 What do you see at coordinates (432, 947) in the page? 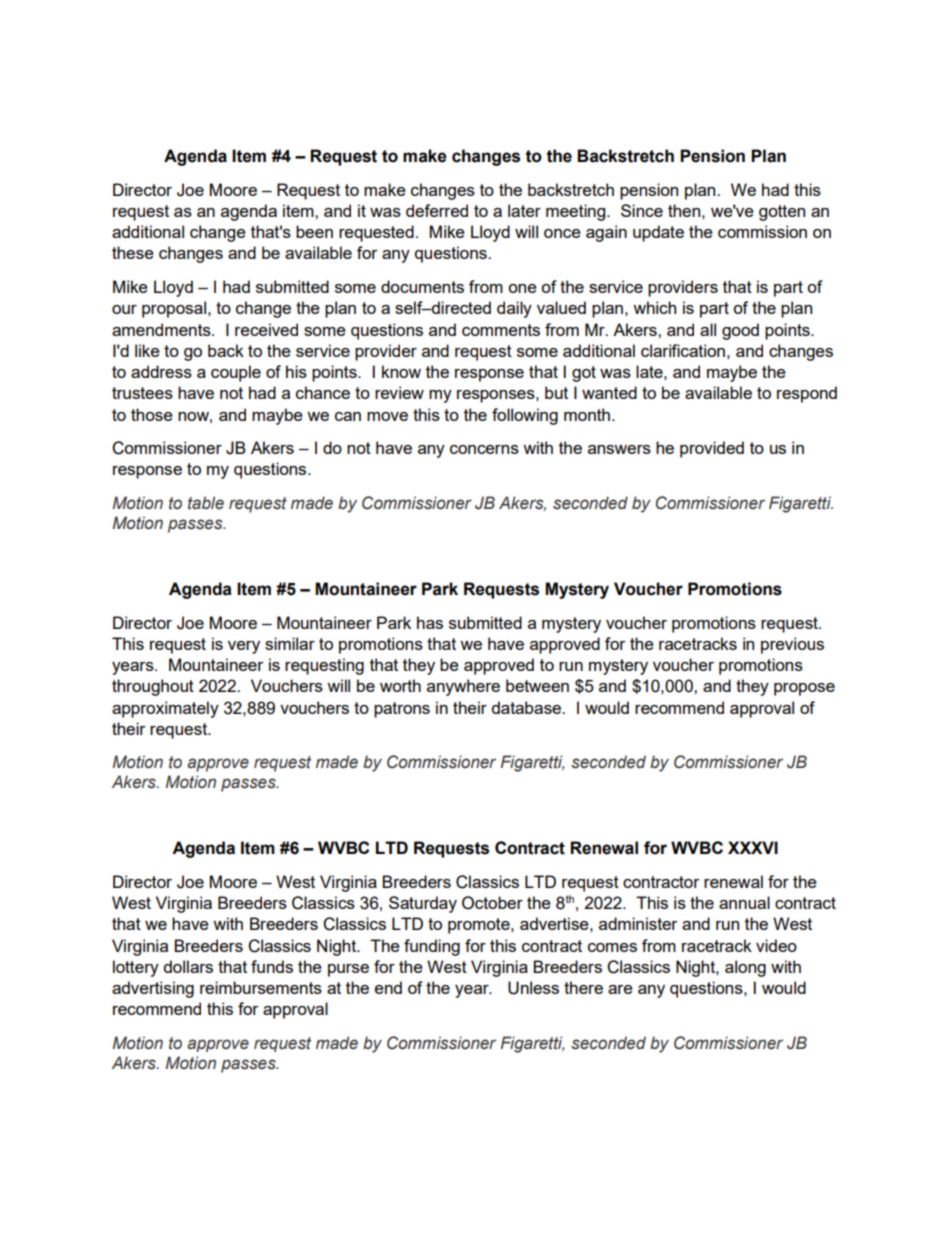
I see `funding` at bounding box center [432, 947].
